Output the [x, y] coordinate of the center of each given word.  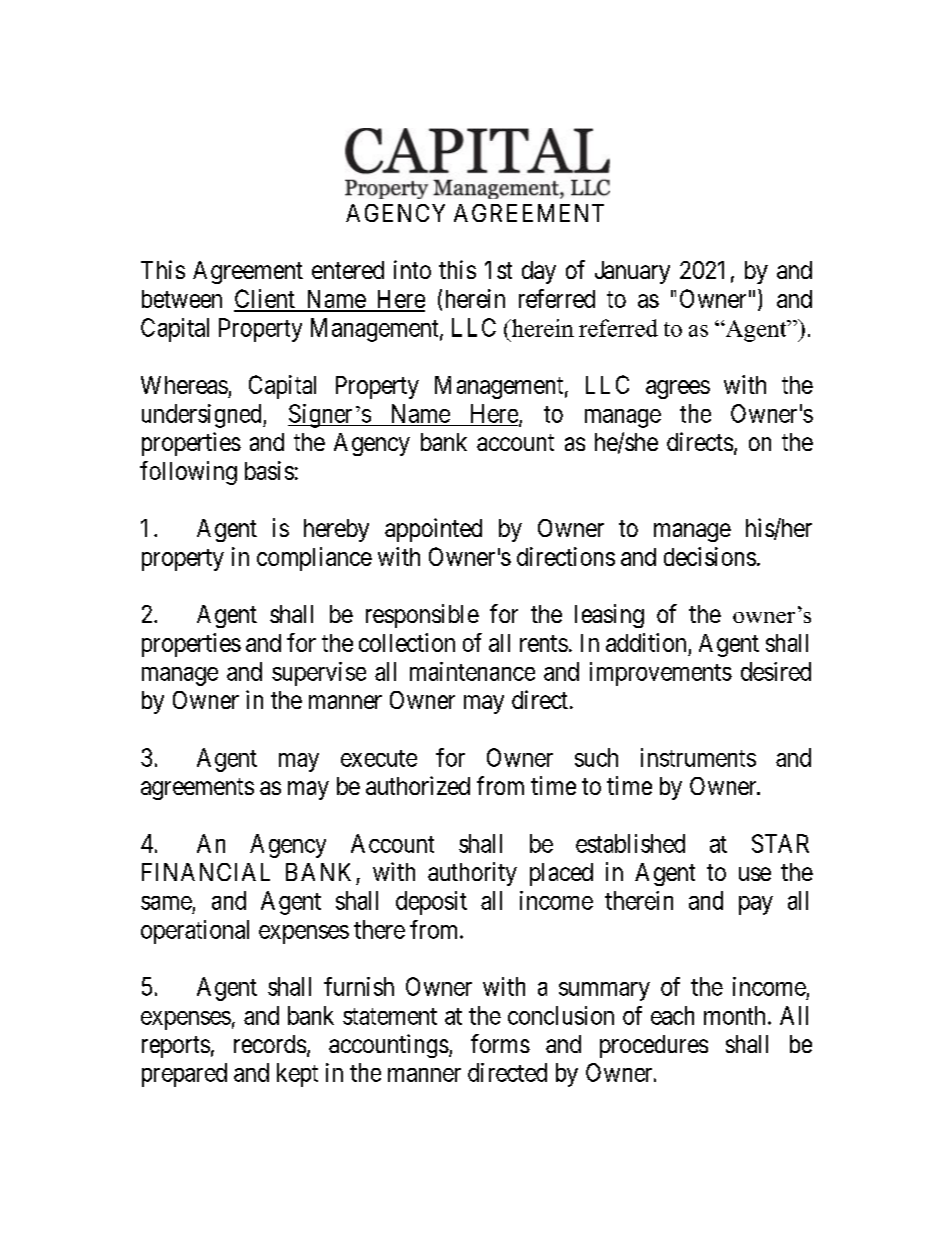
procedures [654, 1046]
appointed [433, 530]
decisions [710, 556]
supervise [319, 674]
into [412, 269]
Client [265, 300]
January [632, 272]
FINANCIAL [206, 872]
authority [472, 874]
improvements [661, 674]
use [755, 874]
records [270, 1044]
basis [269, 470]
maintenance [472, 671]
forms [500, 1043]
